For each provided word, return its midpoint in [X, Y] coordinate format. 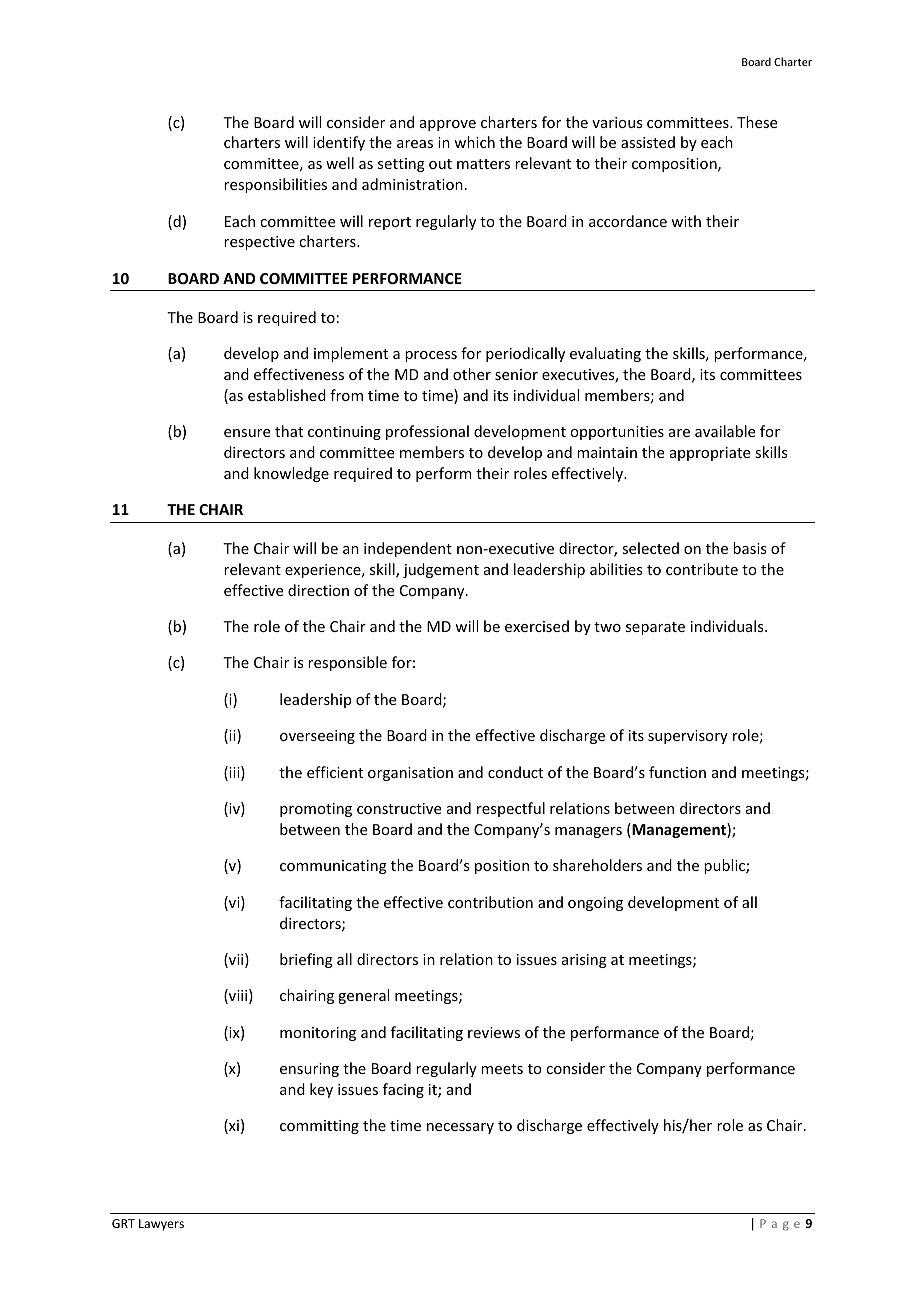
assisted [648, 142]
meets [502, 1069]
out [440, 164]
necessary [460, 1128]
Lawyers [161, 1225]
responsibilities [275, 185]
